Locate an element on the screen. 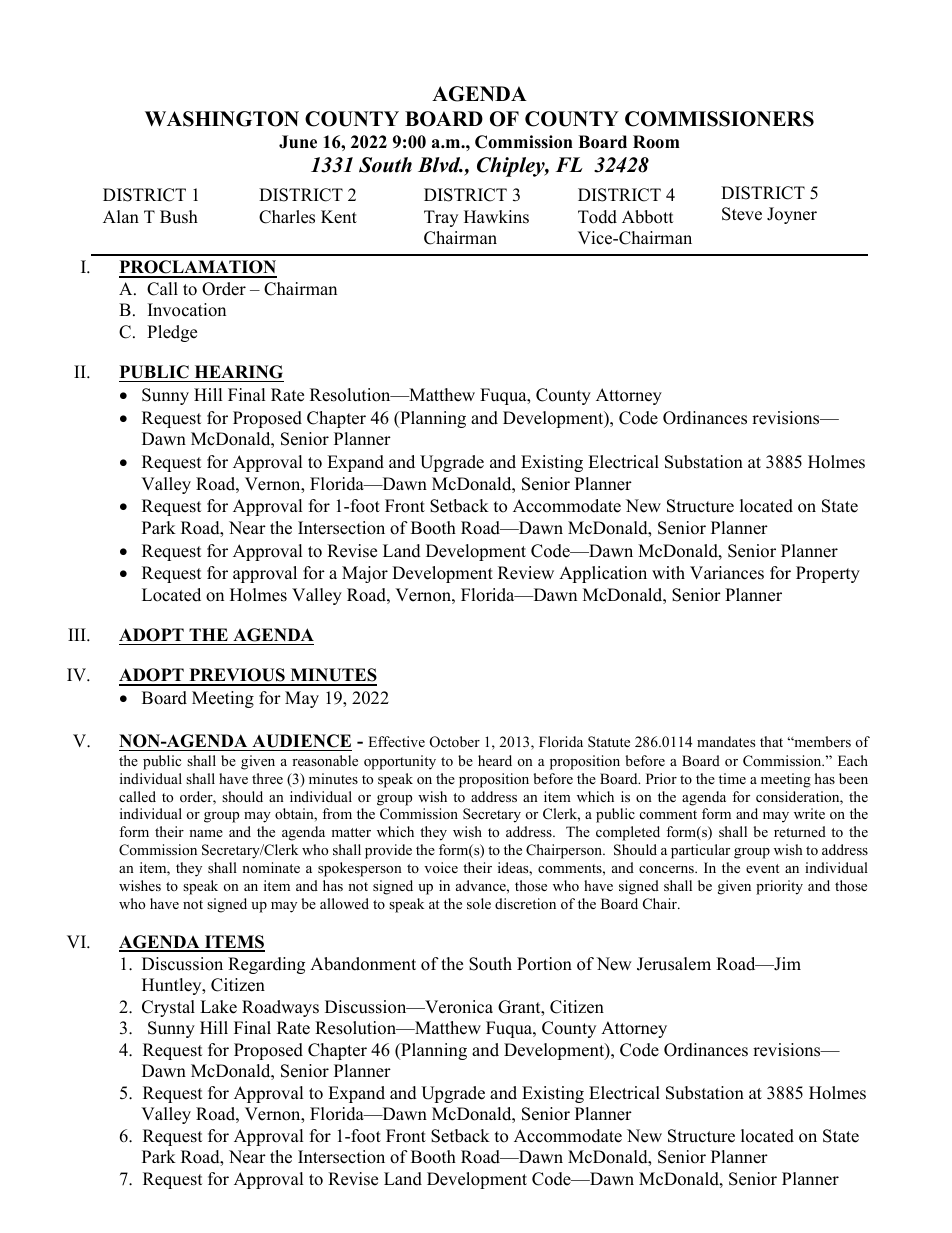 This screenshot has height=1233, width=952. Lake is located at coordinates (218, 1007).
